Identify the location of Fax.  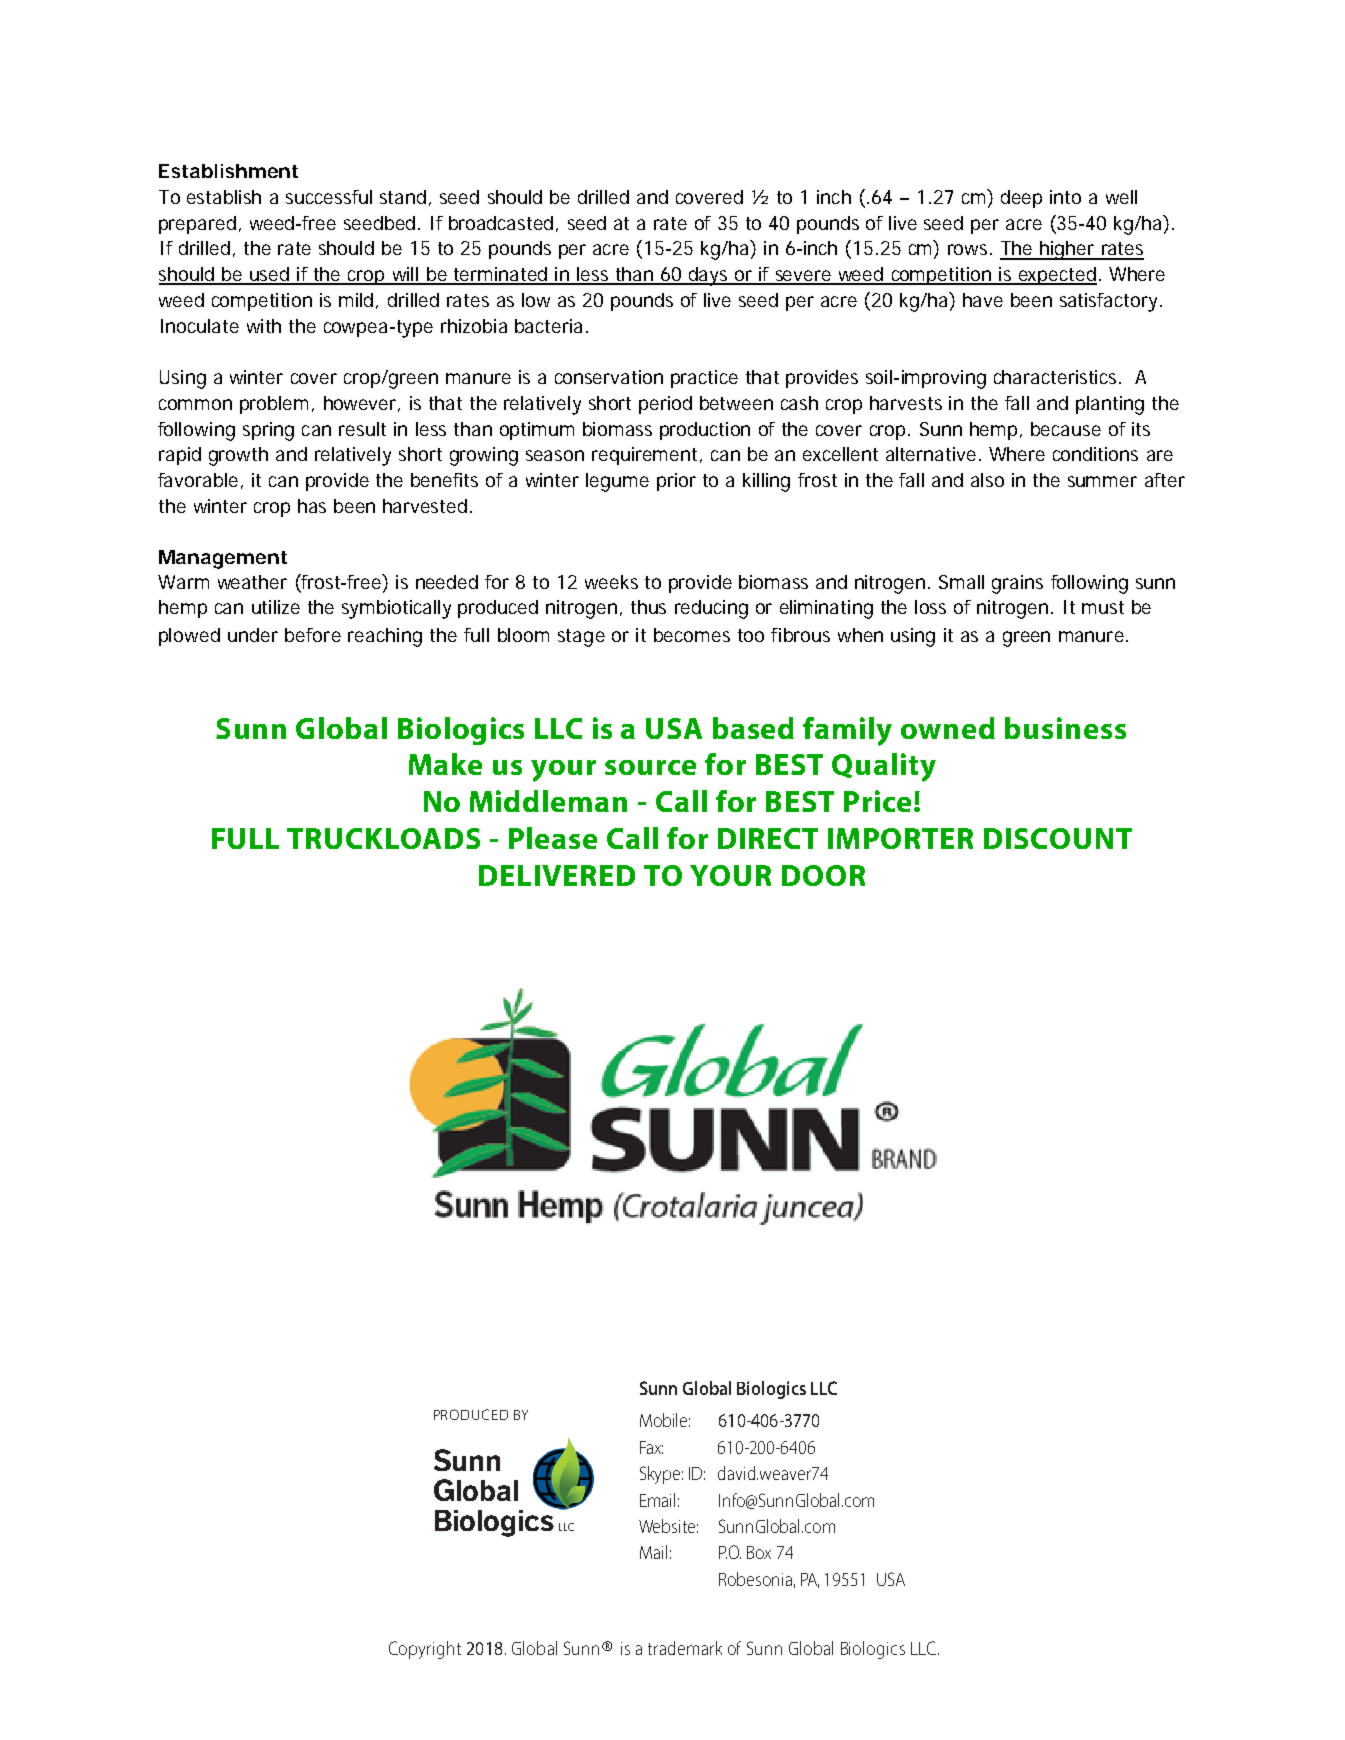
(651, 1447).
